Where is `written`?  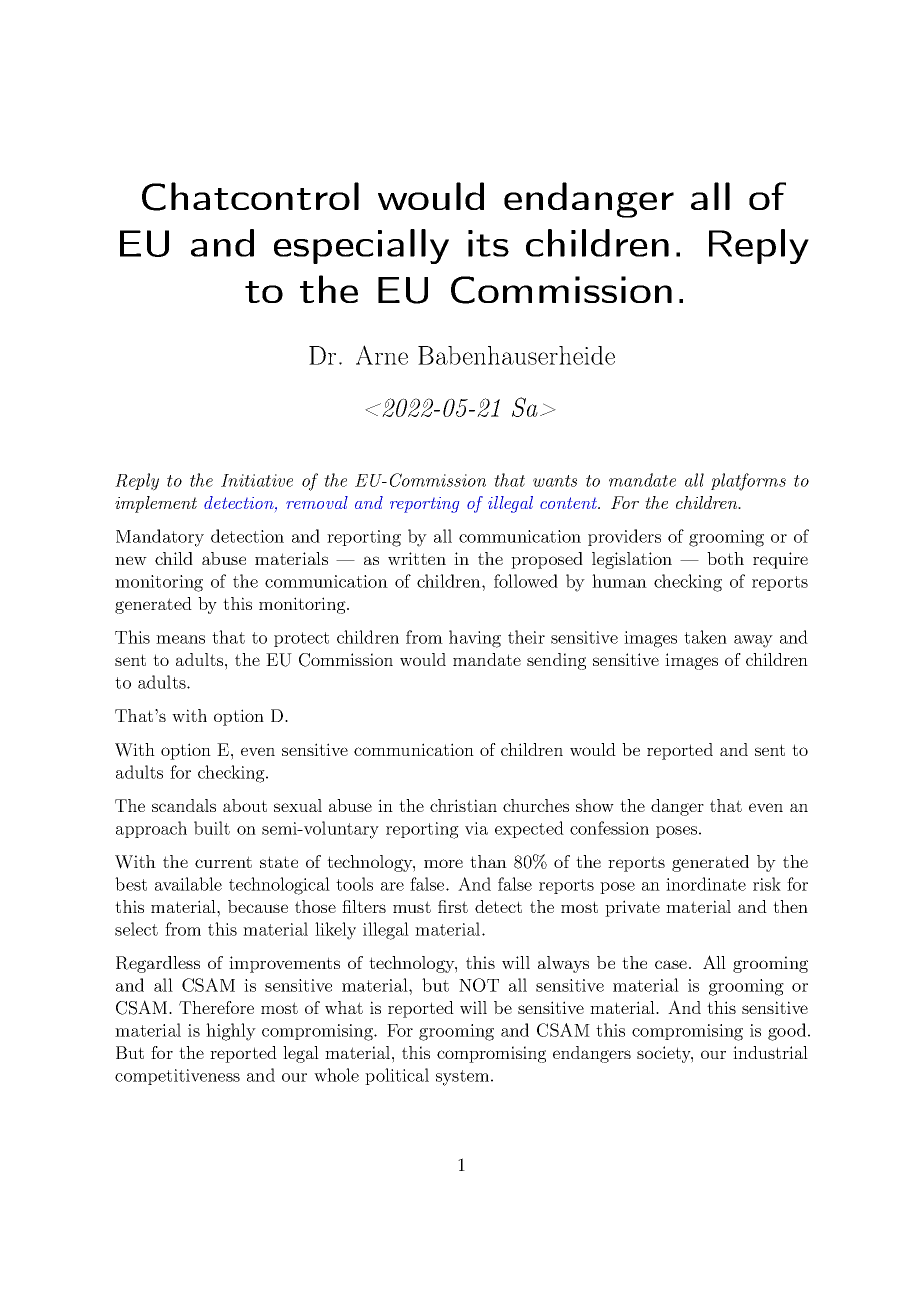
written is located at coordinates (417, 558).
